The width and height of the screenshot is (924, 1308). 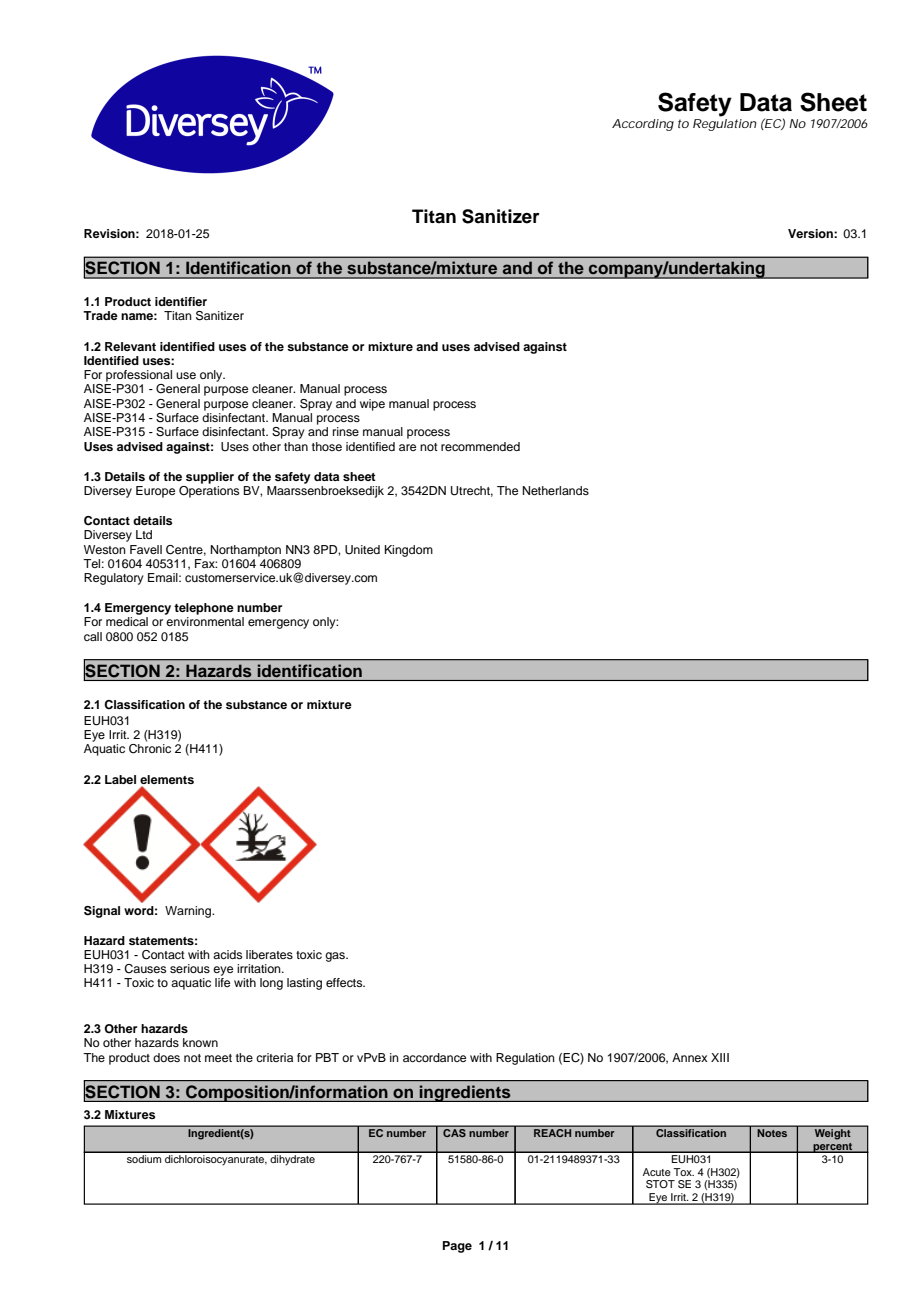 I want to click on Chronic, so click(x=150, y=749).
